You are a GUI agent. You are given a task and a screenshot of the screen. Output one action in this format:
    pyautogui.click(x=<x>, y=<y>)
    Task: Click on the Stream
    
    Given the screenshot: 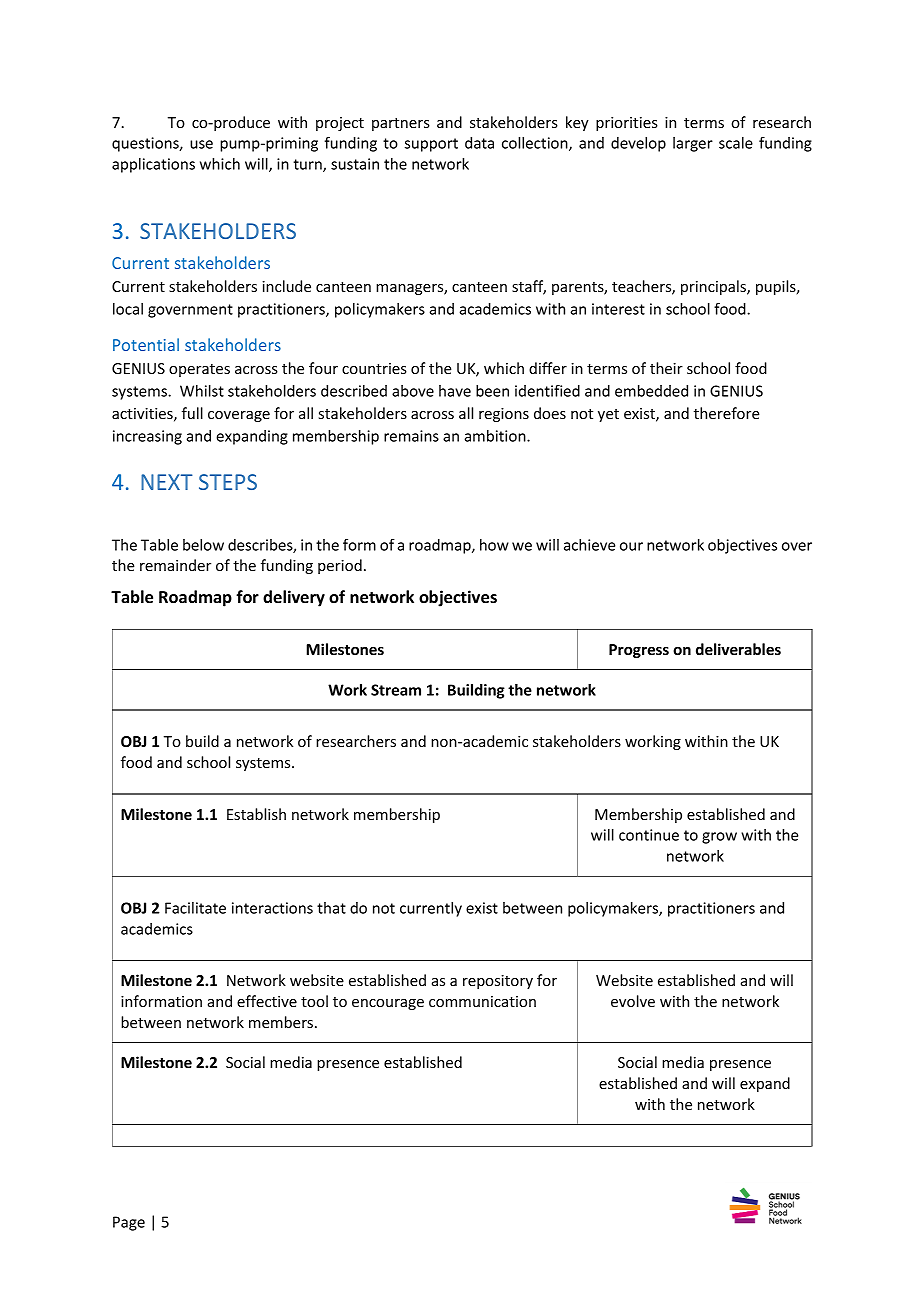 What is the action you would take?
    pyautogui.click(x=396, y=690)
